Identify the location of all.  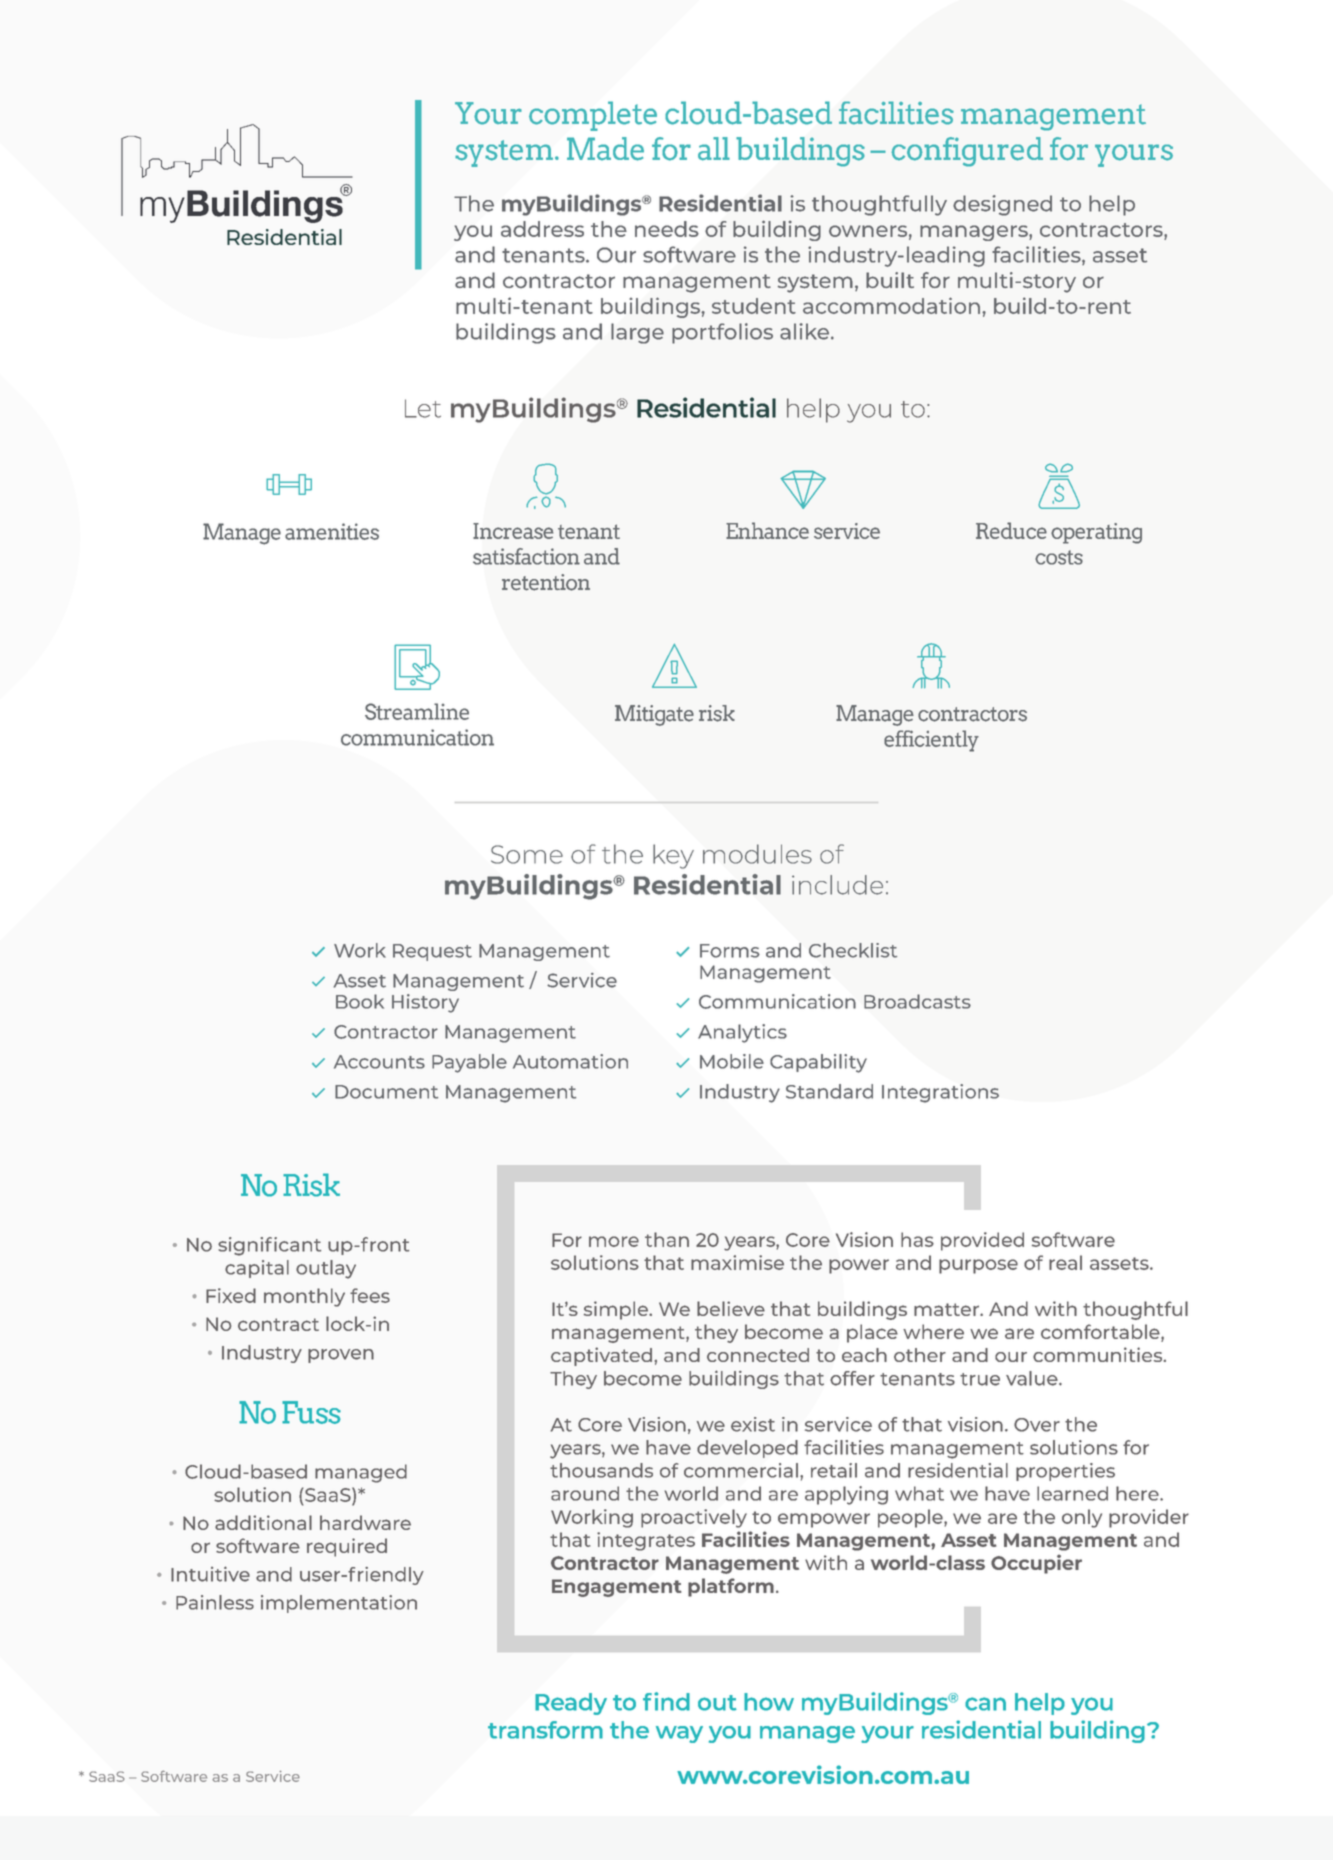
(714, 149).
